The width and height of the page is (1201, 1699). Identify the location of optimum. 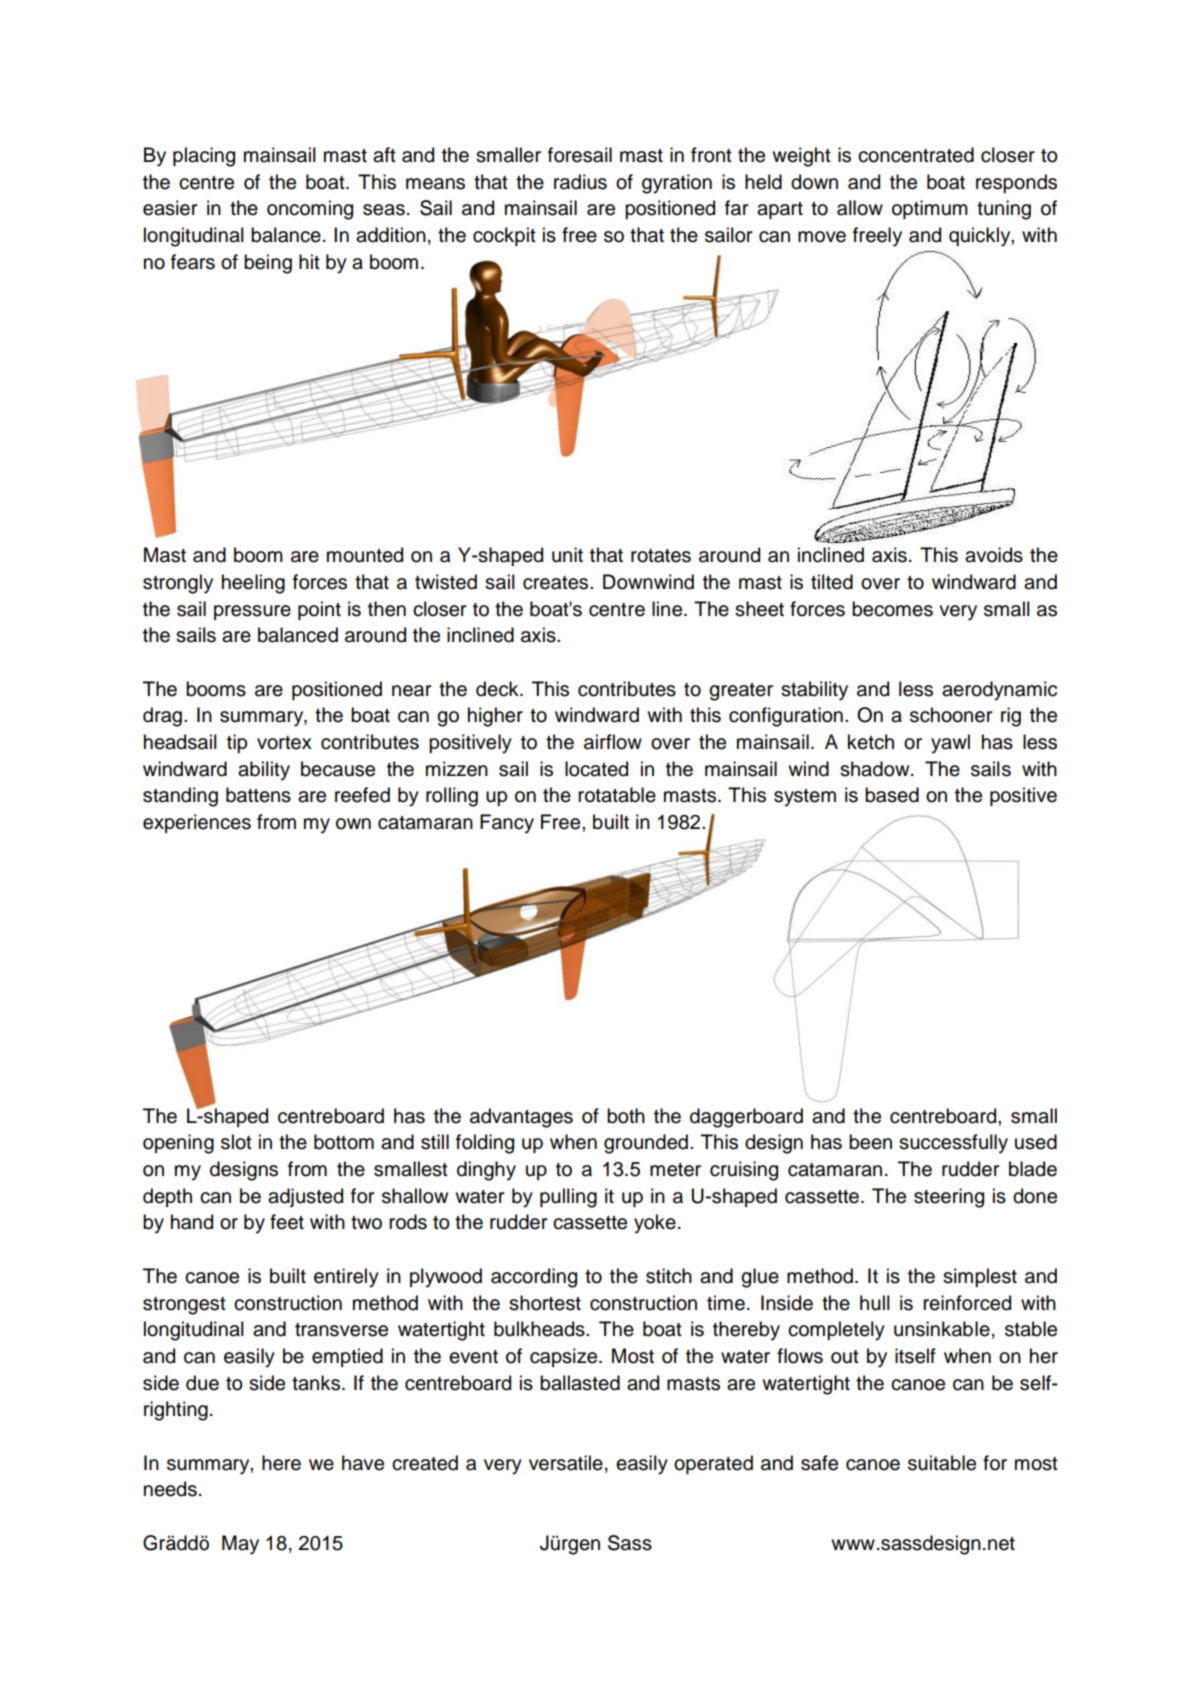
(930, 209).
